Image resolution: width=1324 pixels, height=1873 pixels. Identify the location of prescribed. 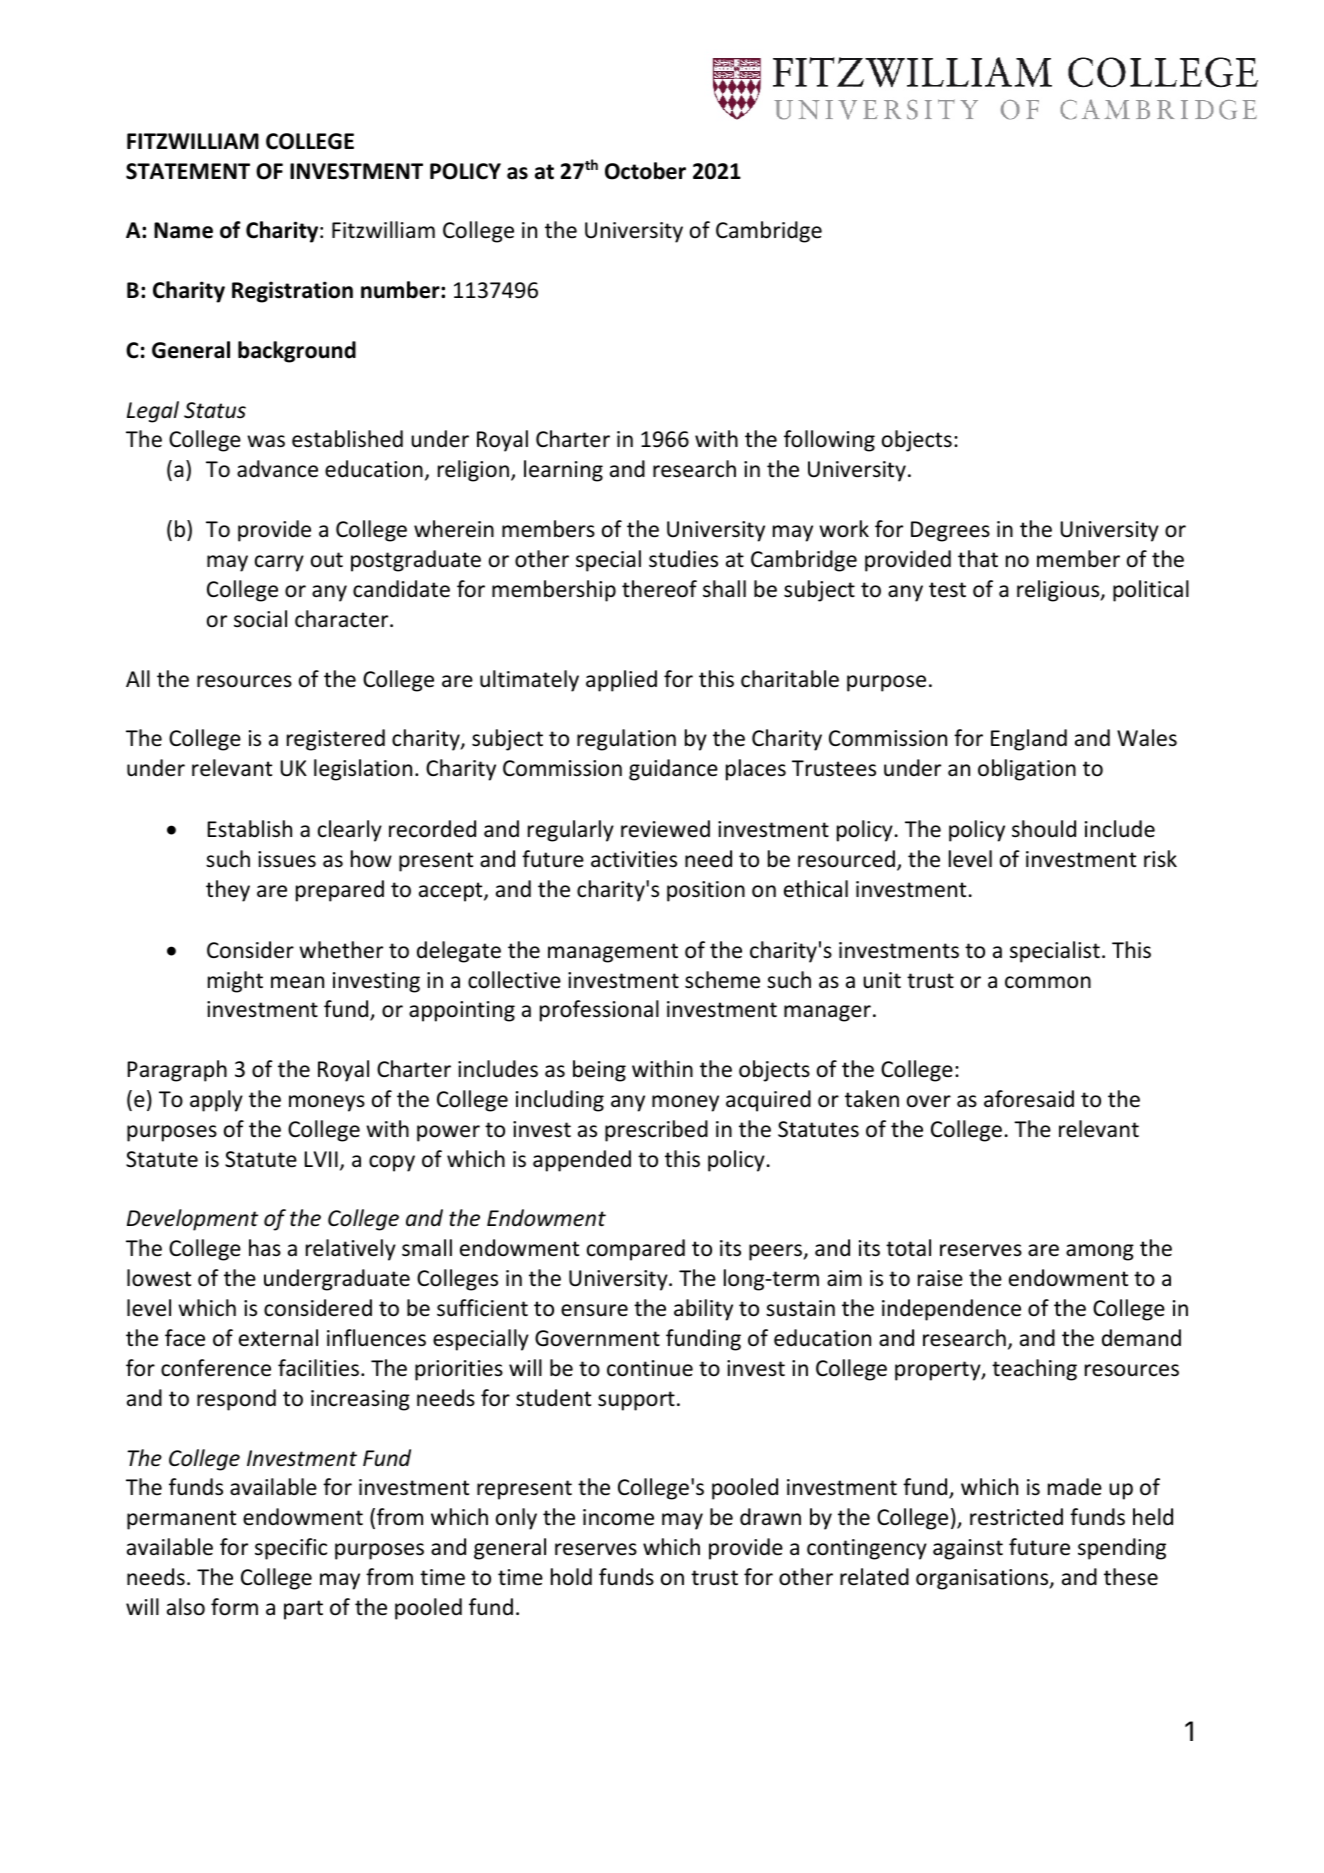
(656, 1131).
